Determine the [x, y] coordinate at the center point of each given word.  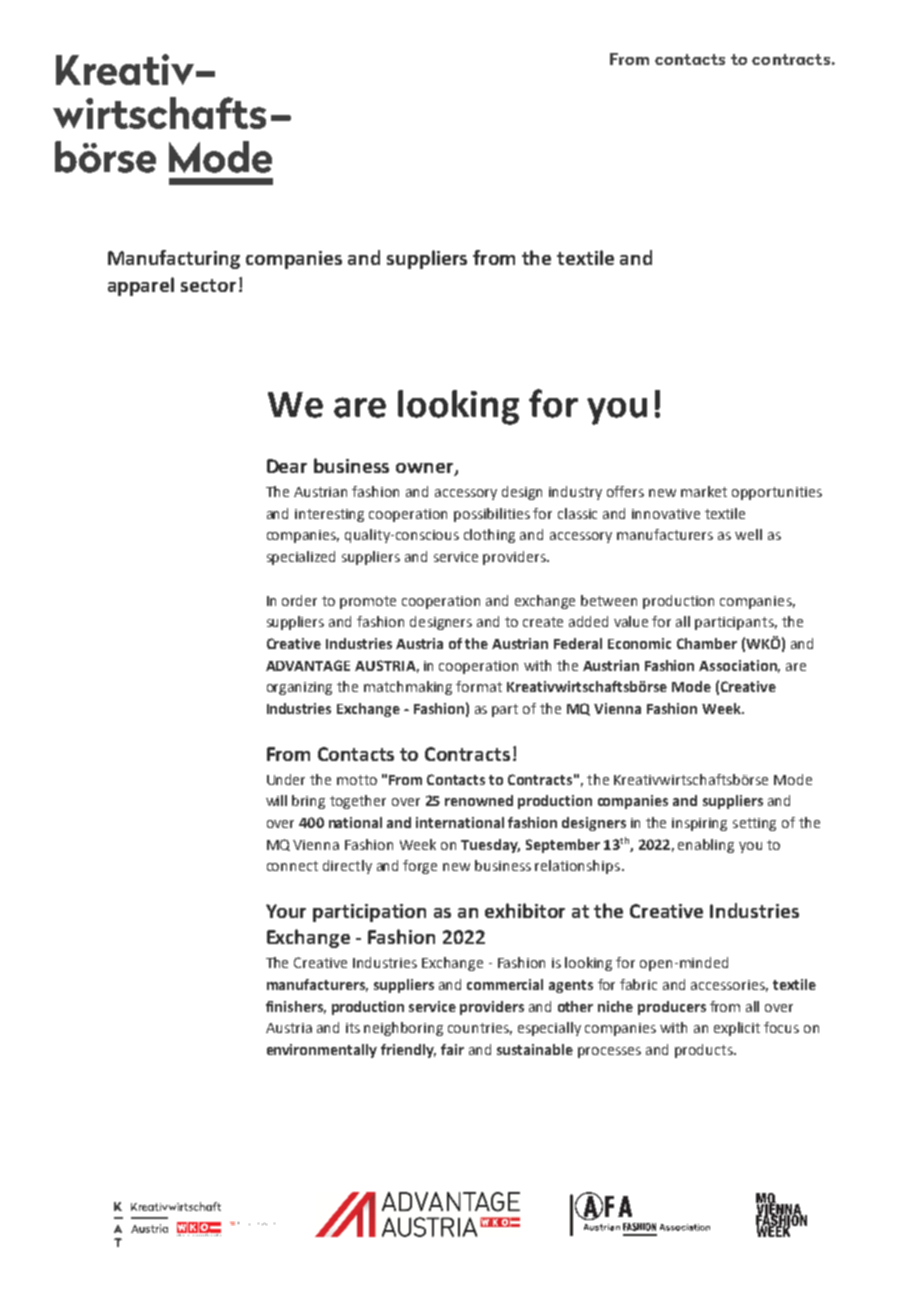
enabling [706, 846]
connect [292, 866]
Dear [287, 466]
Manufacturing [174, 259]
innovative [666, 514]
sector [208, 285]
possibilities [492, 515]
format [479, 686]
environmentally [322, 1051]
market [704, 491]
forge [420, 867]
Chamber [707, 643]
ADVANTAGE [308, 665]
